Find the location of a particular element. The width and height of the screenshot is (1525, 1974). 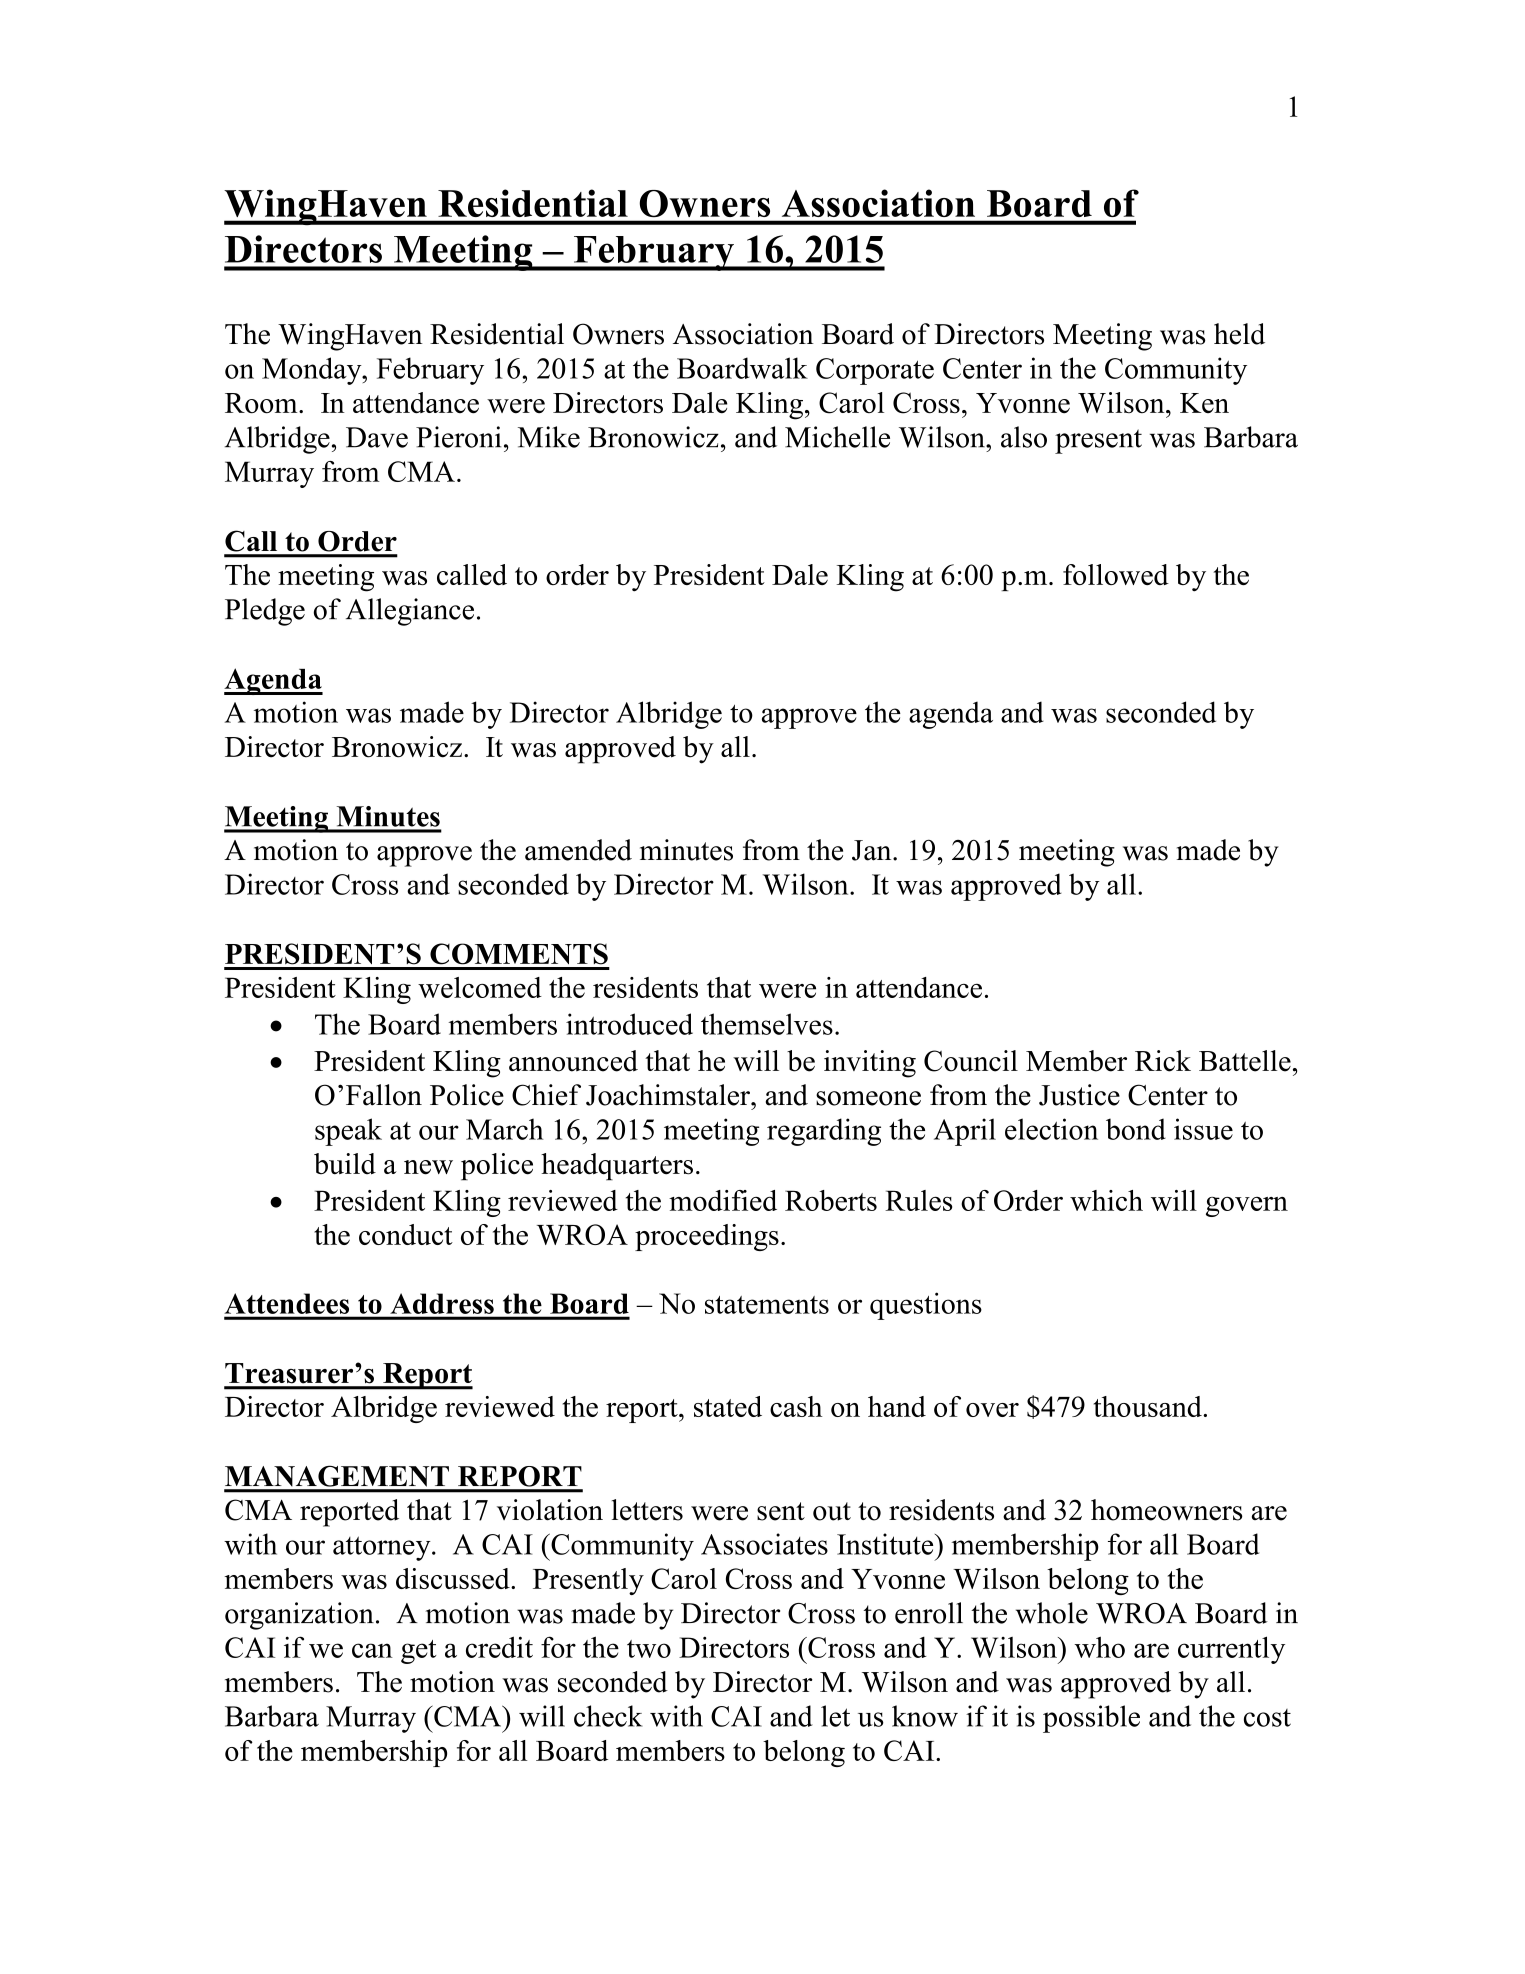

Ken is located at coordinates (1204, 403).
